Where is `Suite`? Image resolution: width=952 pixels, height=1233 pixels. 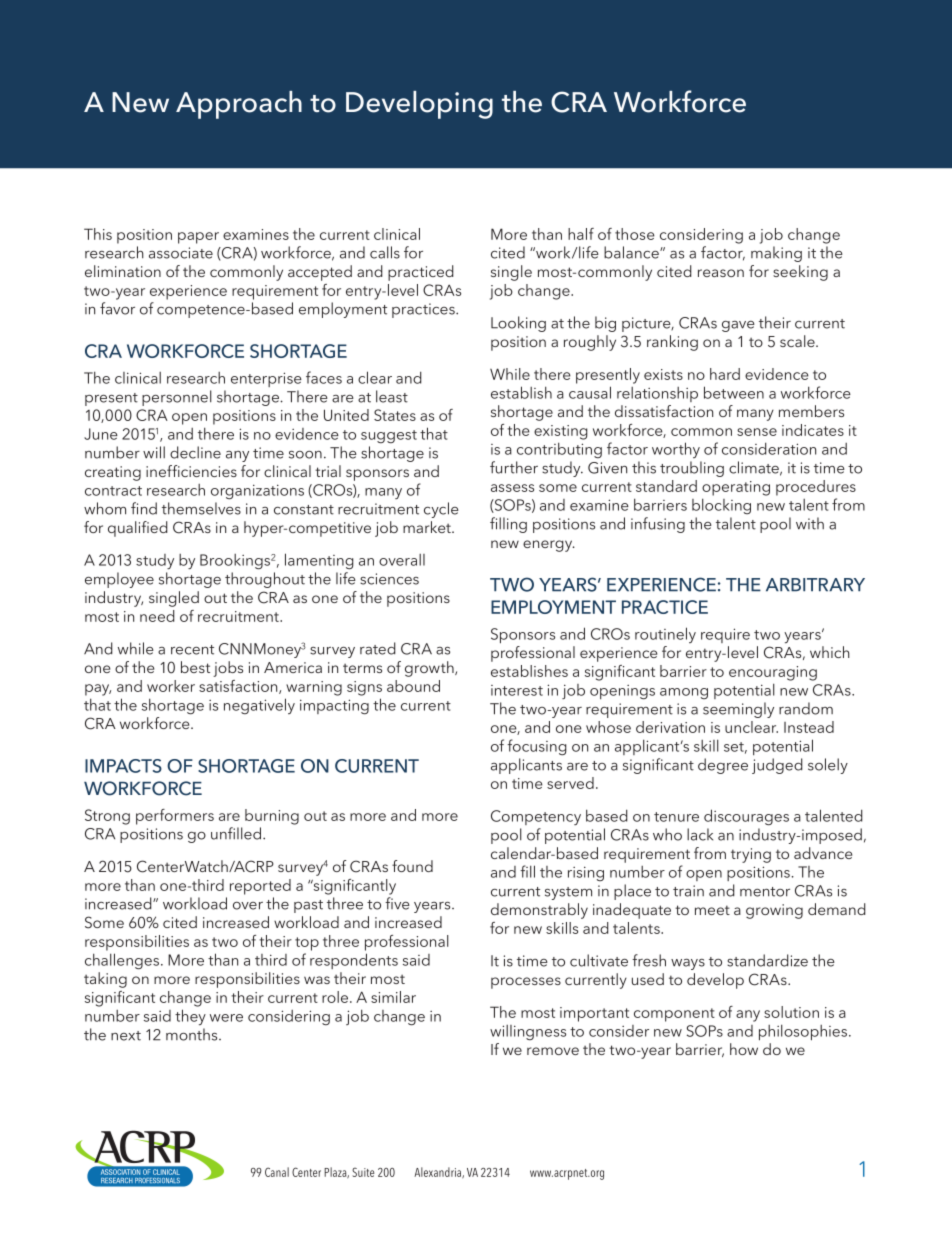
Suite is located at coordinates (363, 1172).
